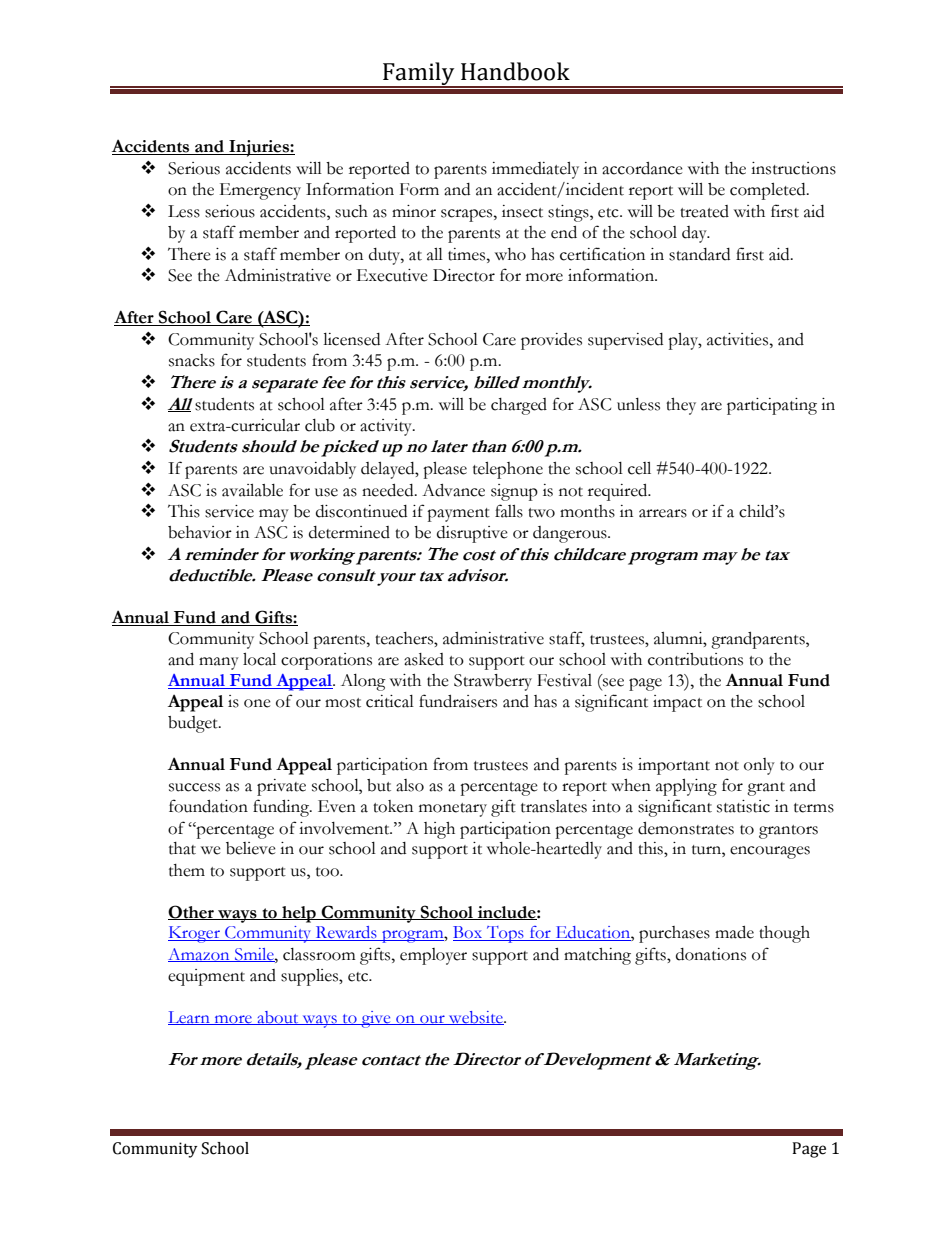  Describe the element at coordinates (663, 513) in the screenshot. I see `arrears` at that location.
